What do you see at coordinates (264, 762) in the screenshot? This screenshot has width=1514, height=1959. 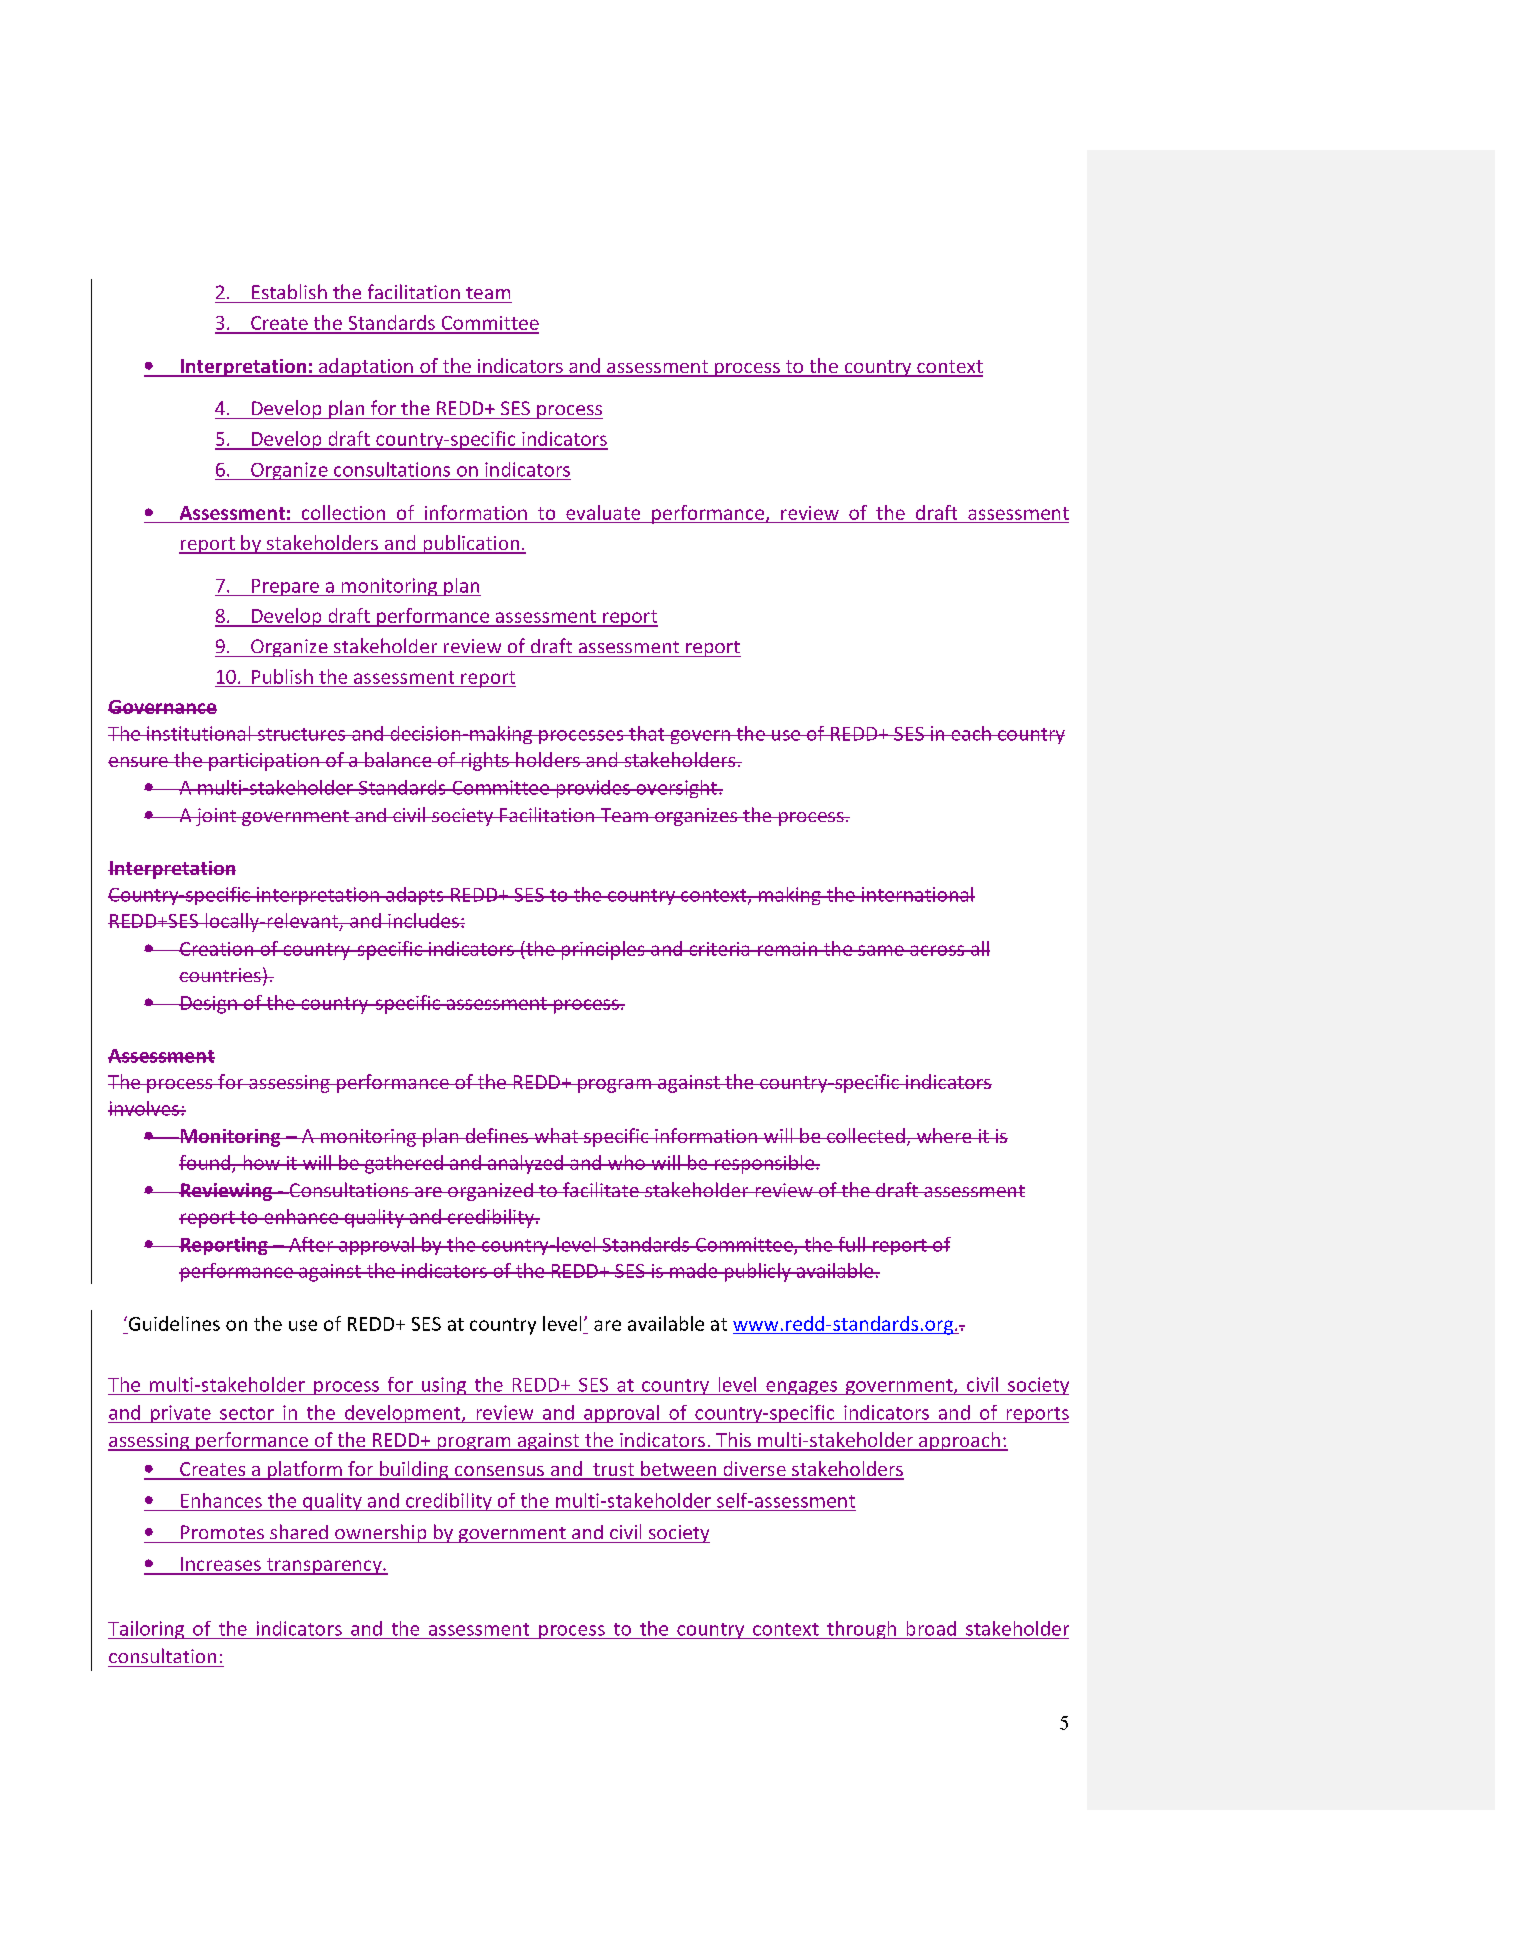 I see `participation` at bounding box center [264, 762].
